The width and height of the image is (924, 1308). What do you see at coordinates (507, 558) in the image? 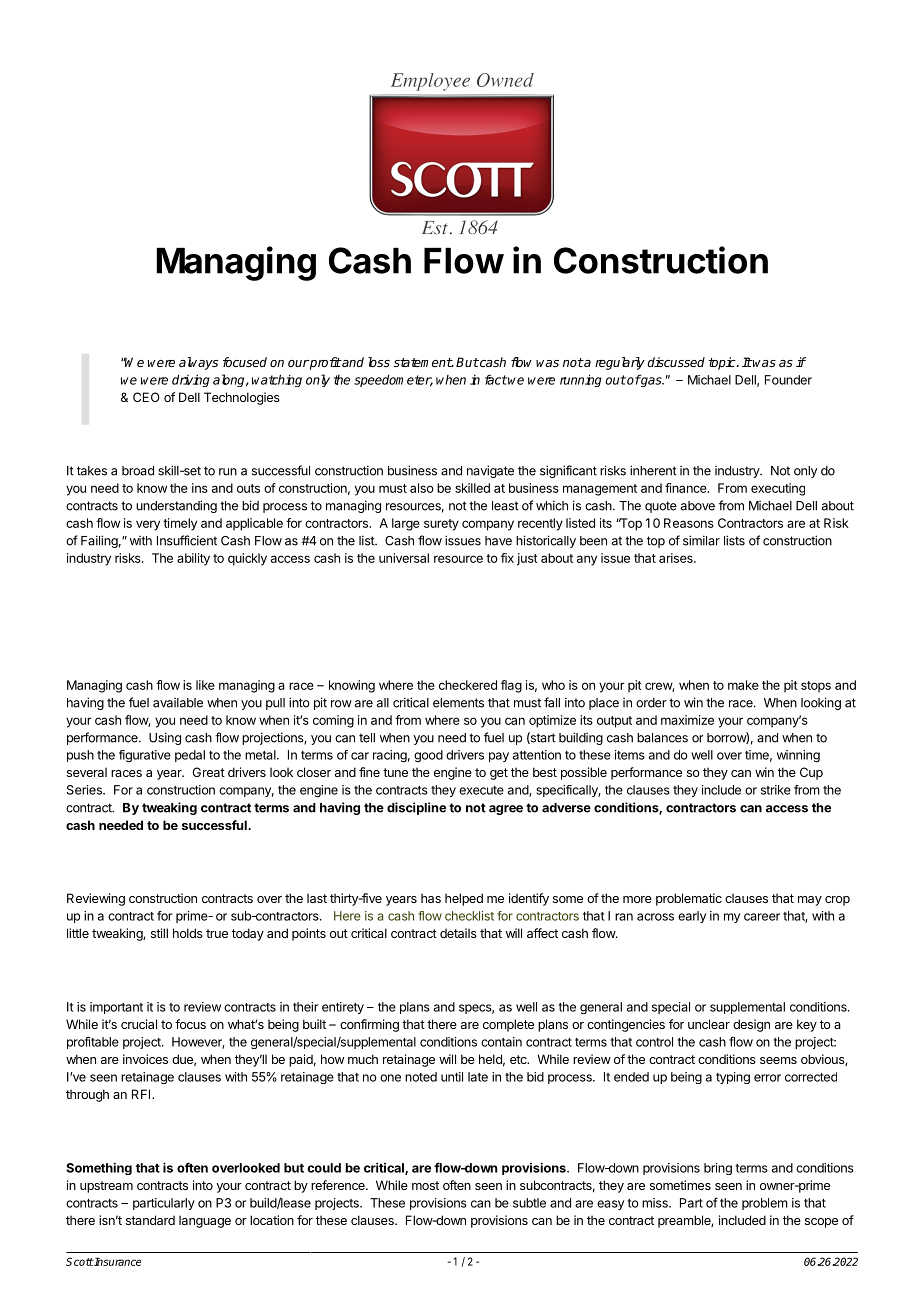
I see `fix` at bounding box center [507, 558].
